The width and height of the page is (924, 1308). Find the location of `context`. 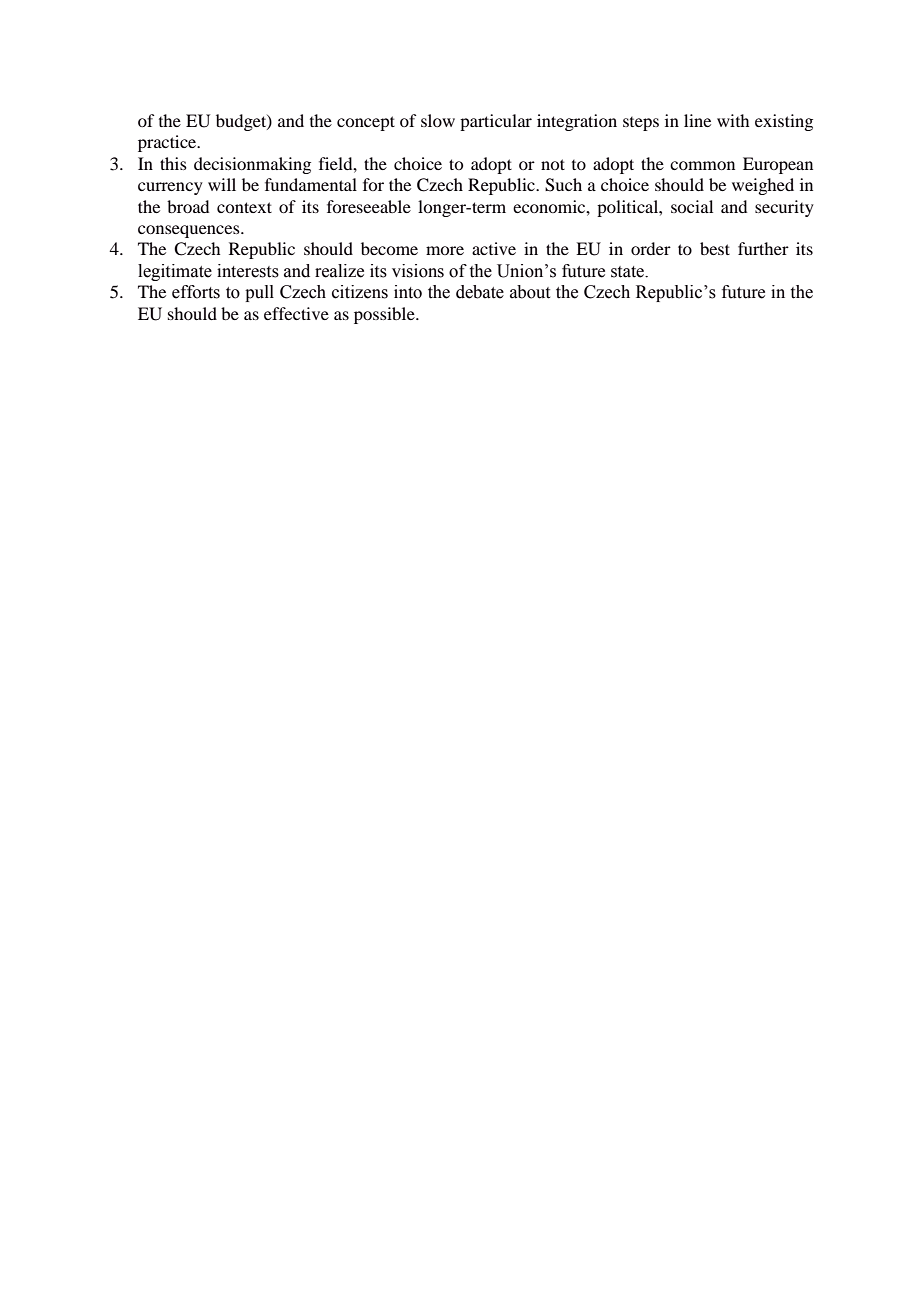

context is located at coordinates (244, 207).
